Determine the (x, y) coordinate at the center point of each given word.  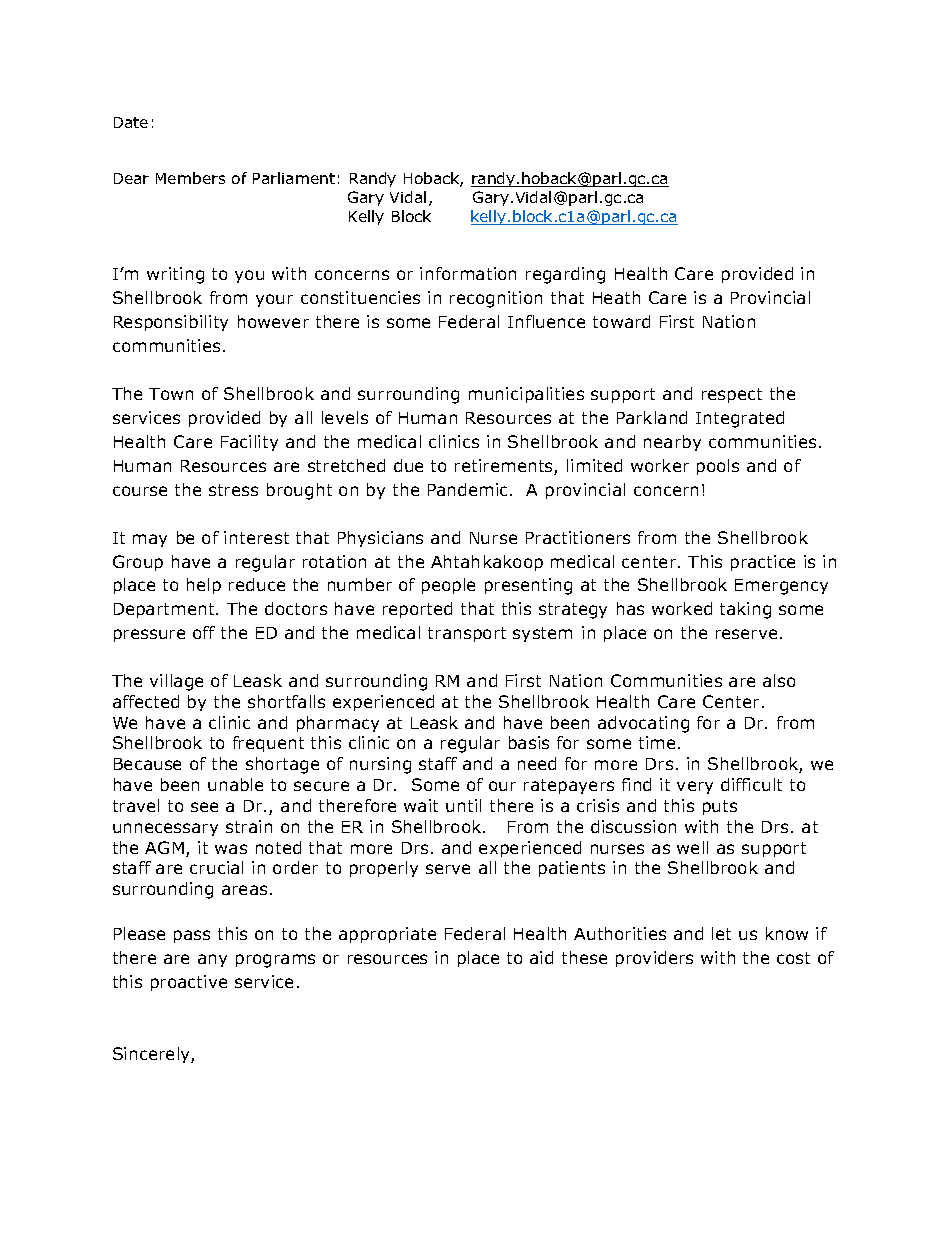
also (779, 680)
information (468, 273)
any (212, 960)
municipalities (526, 395)
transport (467, 634)
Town (171, 394)
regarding (565, 275)
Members (190, 178)
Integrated (740, 419)
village (176, 682)
